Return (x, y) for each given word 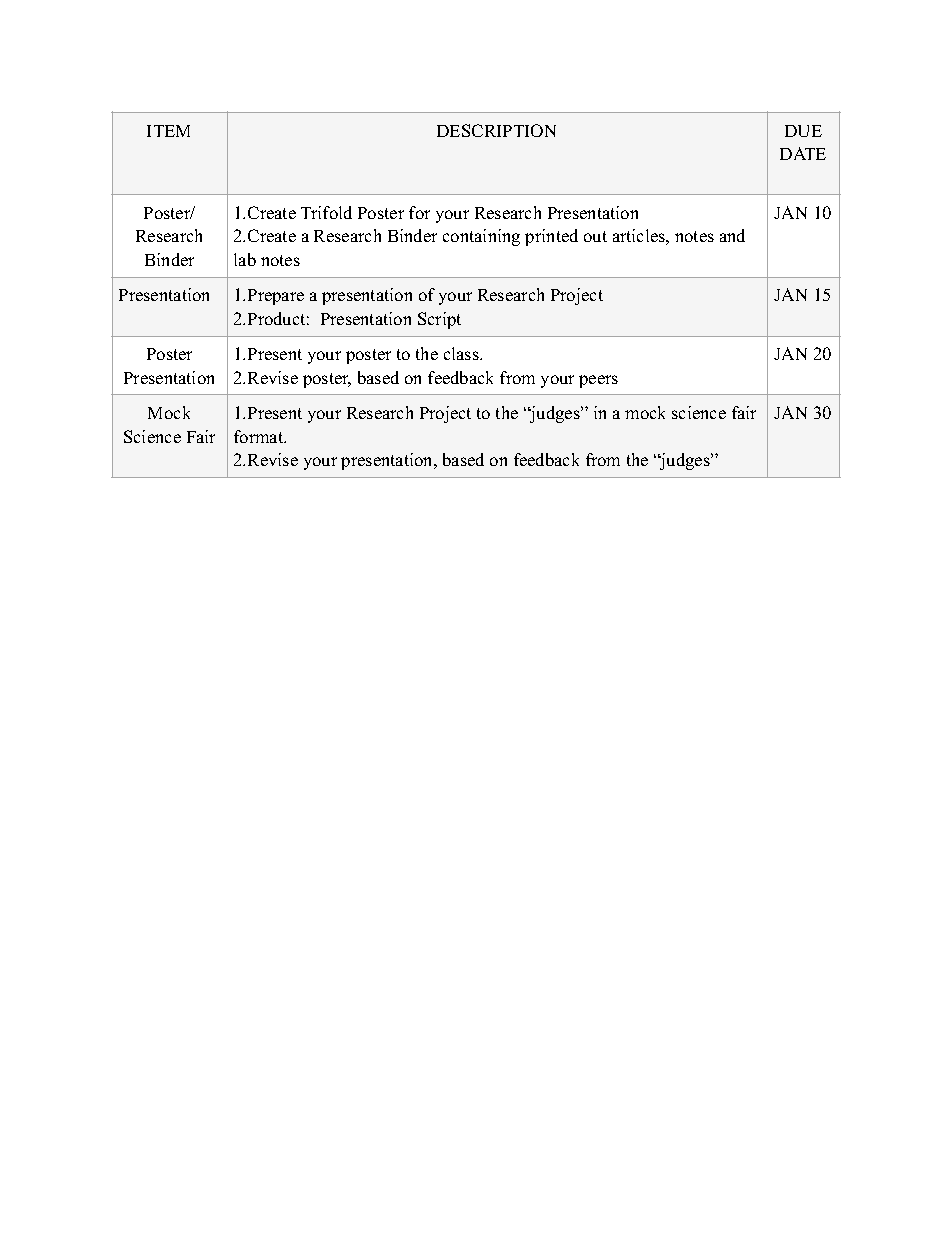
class (462, 353)
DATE (803, 153)
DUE (803, 131)
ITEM (168, 131)
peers (598, 381)
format (260, 436)
